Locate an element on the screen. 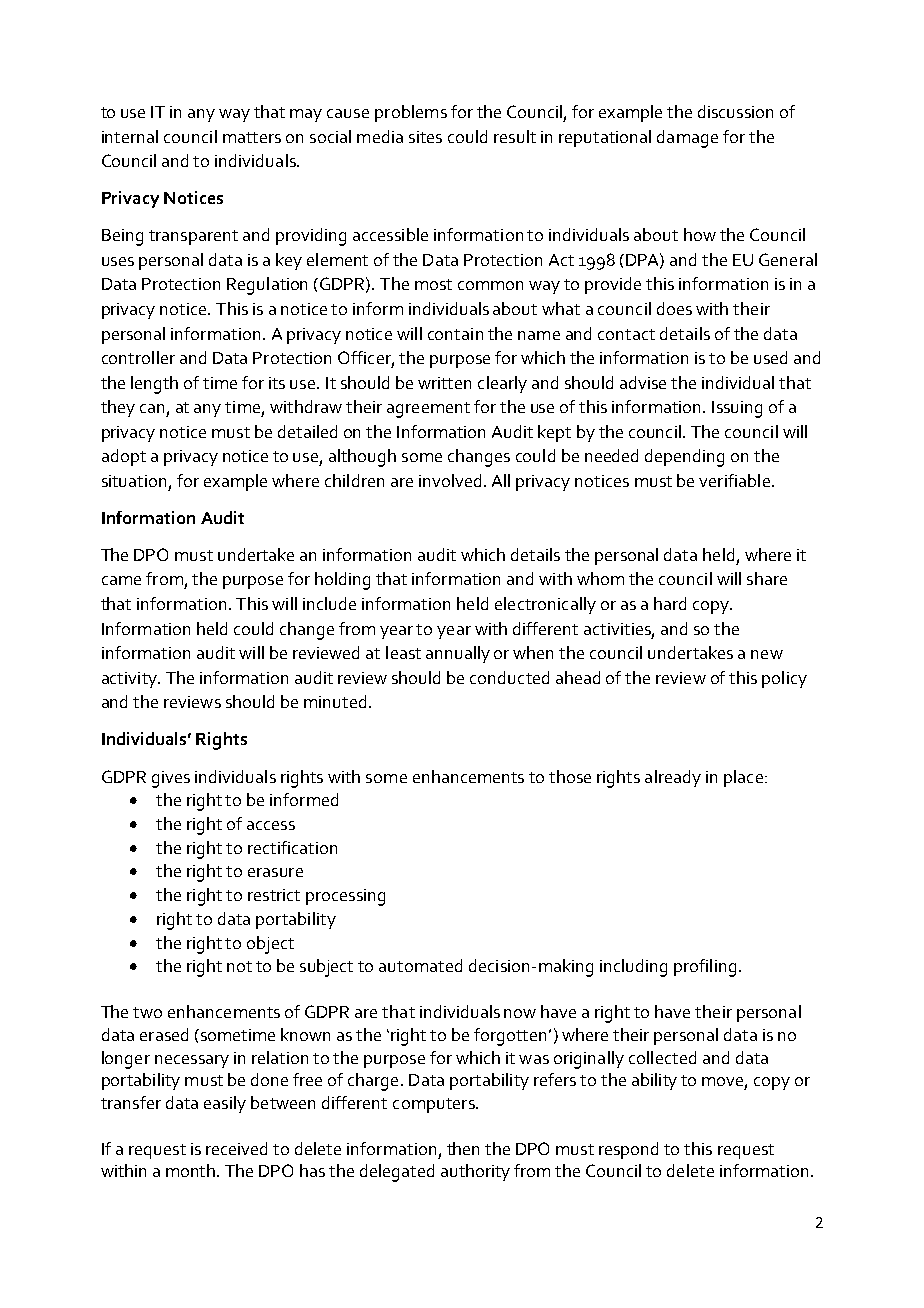  annually is located at coordinates (458, 654).
